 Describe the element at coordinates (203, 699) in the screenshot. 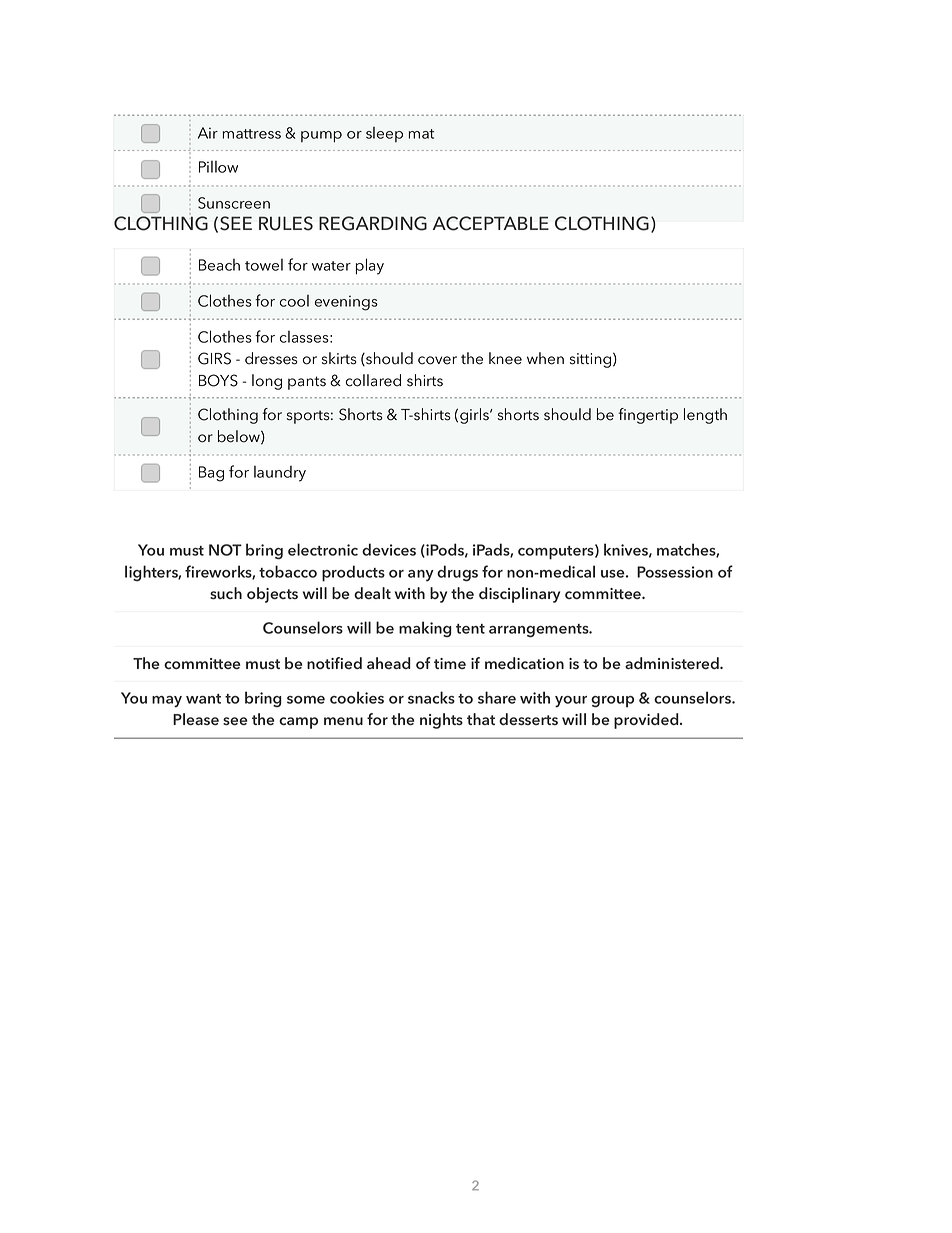

I see `want` at that location.
